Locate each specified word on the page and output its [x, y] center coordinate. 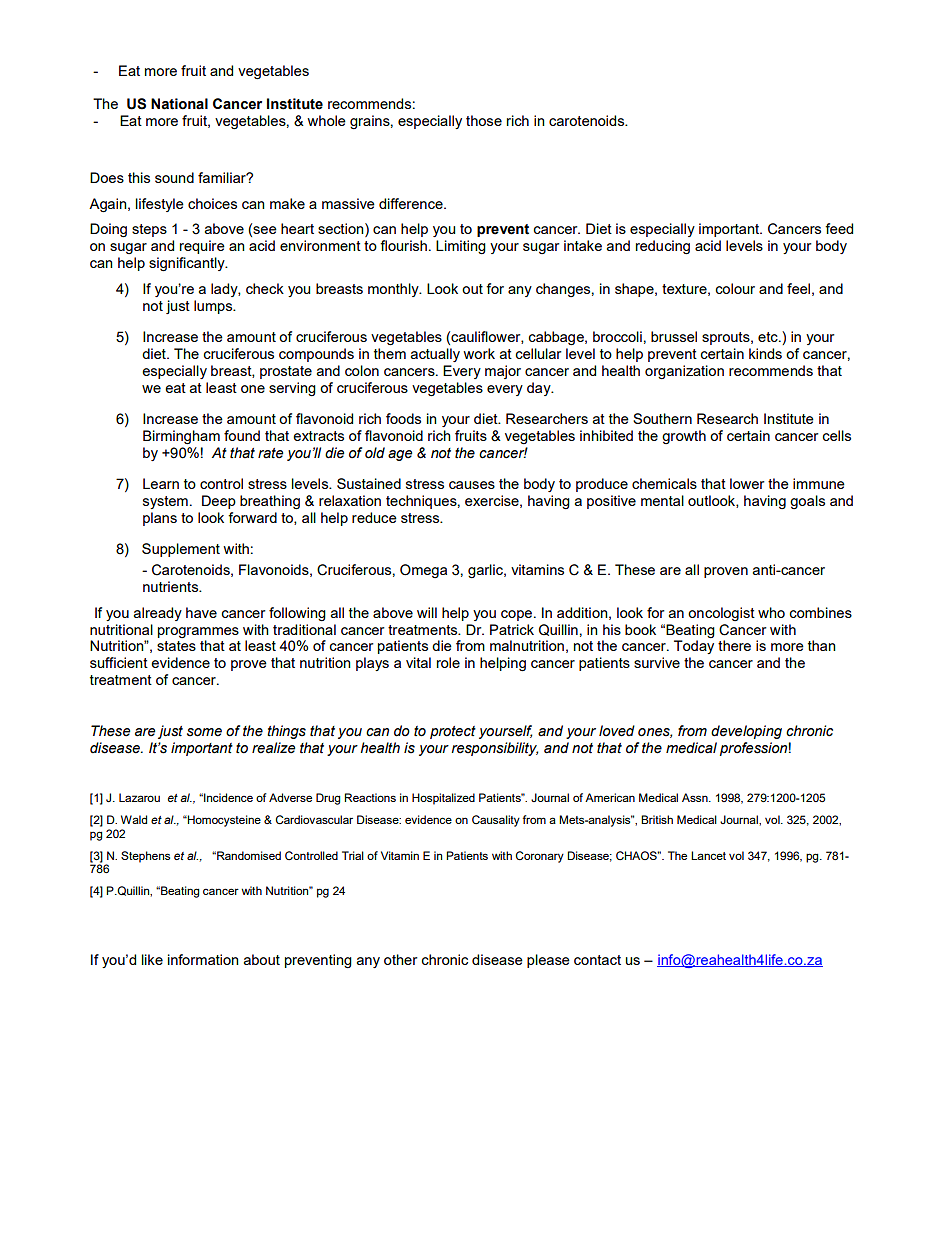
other [400, 959]
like [152, 959]
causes [472, 485]
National [179, 104]
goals [807, 502]
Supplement [181, 550]
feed [839, 228]
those [484, 120]
